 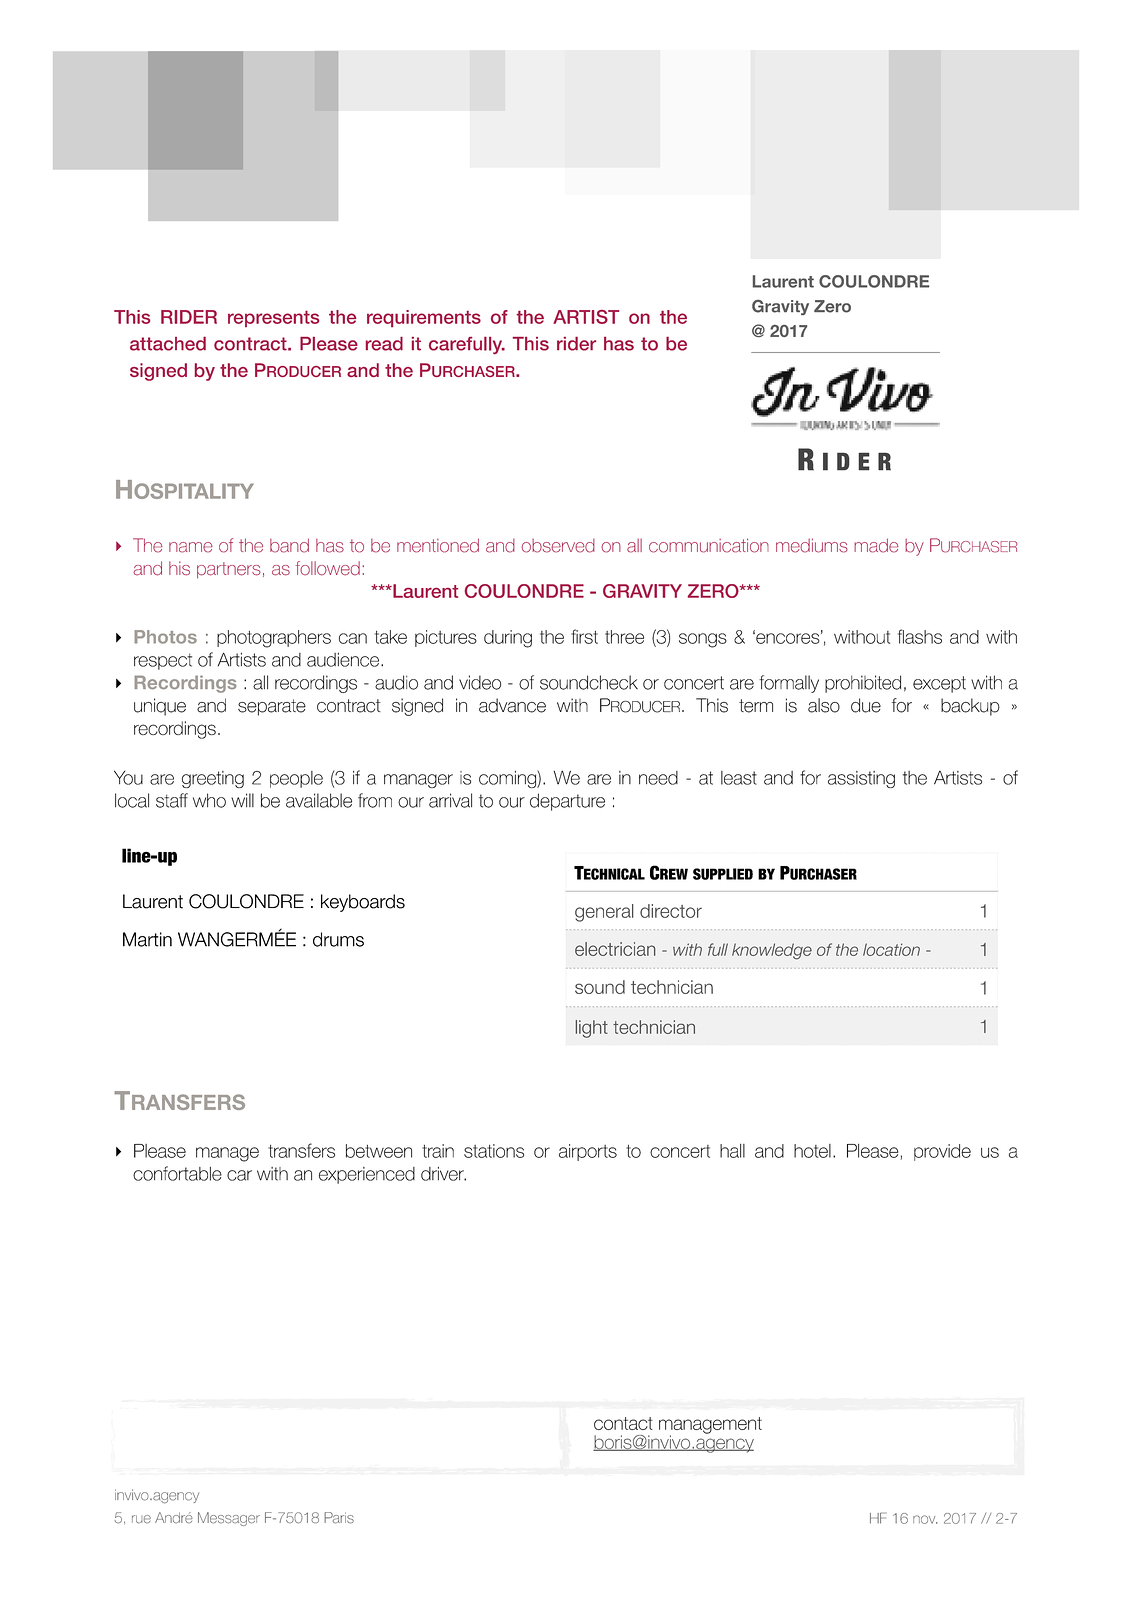 What do you see at coordinates (424, 318) in the page?
I see `requirements` at bounding box center [424, 318].
